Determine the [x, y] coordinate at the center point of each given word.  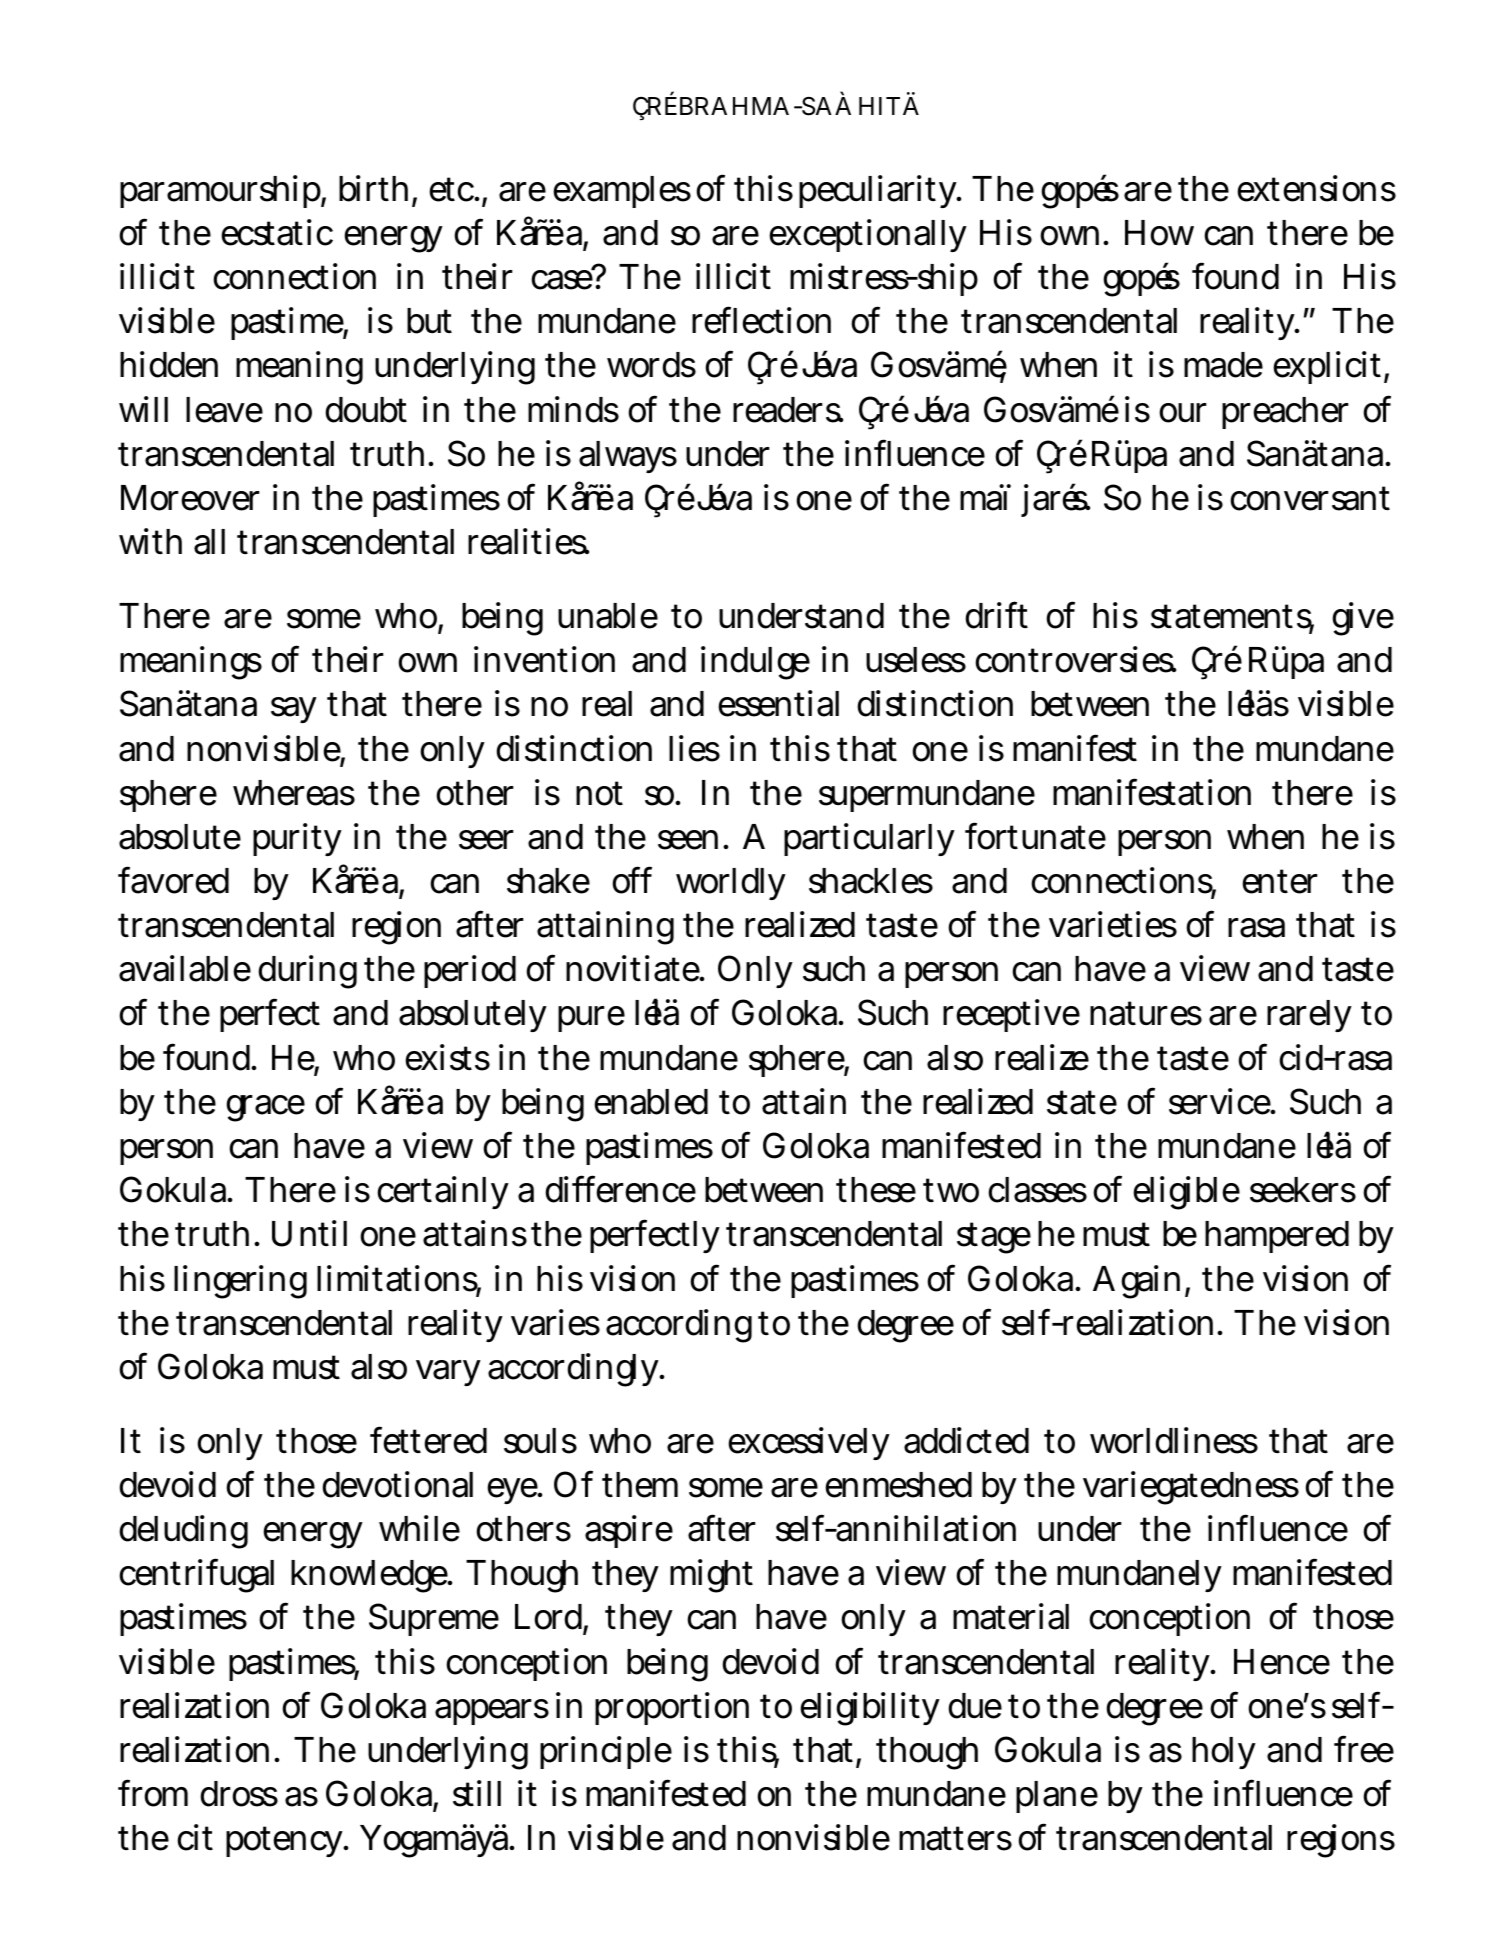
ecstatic [277, 232]
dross [239, 1794]
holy [1224, 1753]
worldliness [1174, 1440]
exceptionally [868, 235]
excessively [809, 1443]
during [307, 972]
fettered [428, 1440]
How [1159, 233]
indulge [755, 663]
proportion [672, 1708]
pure [591, 1019]
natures [1146, 1013]
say [294, 710]
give [1363, 619]
